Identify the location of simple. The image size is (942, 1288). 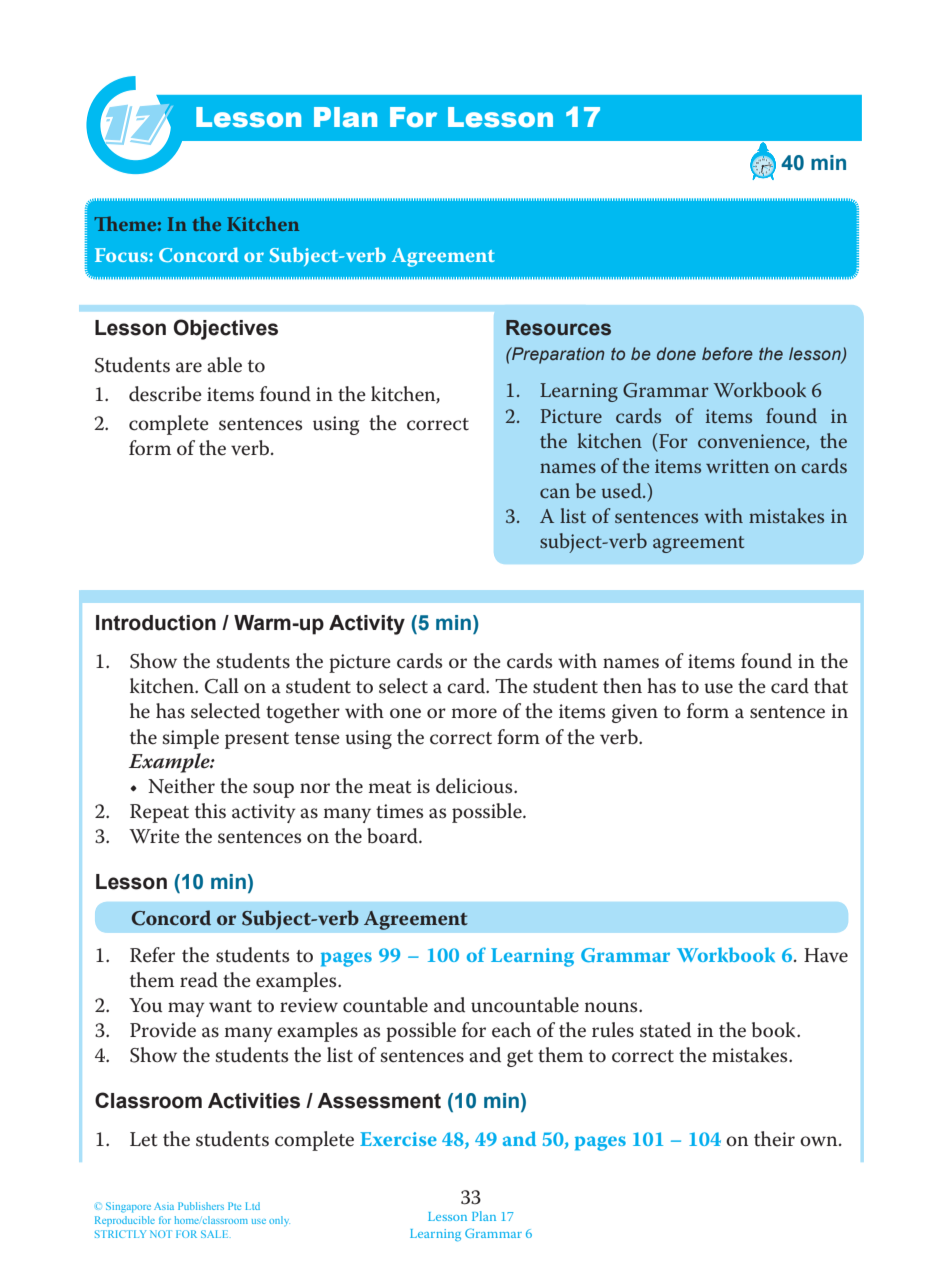
(190, 739).
